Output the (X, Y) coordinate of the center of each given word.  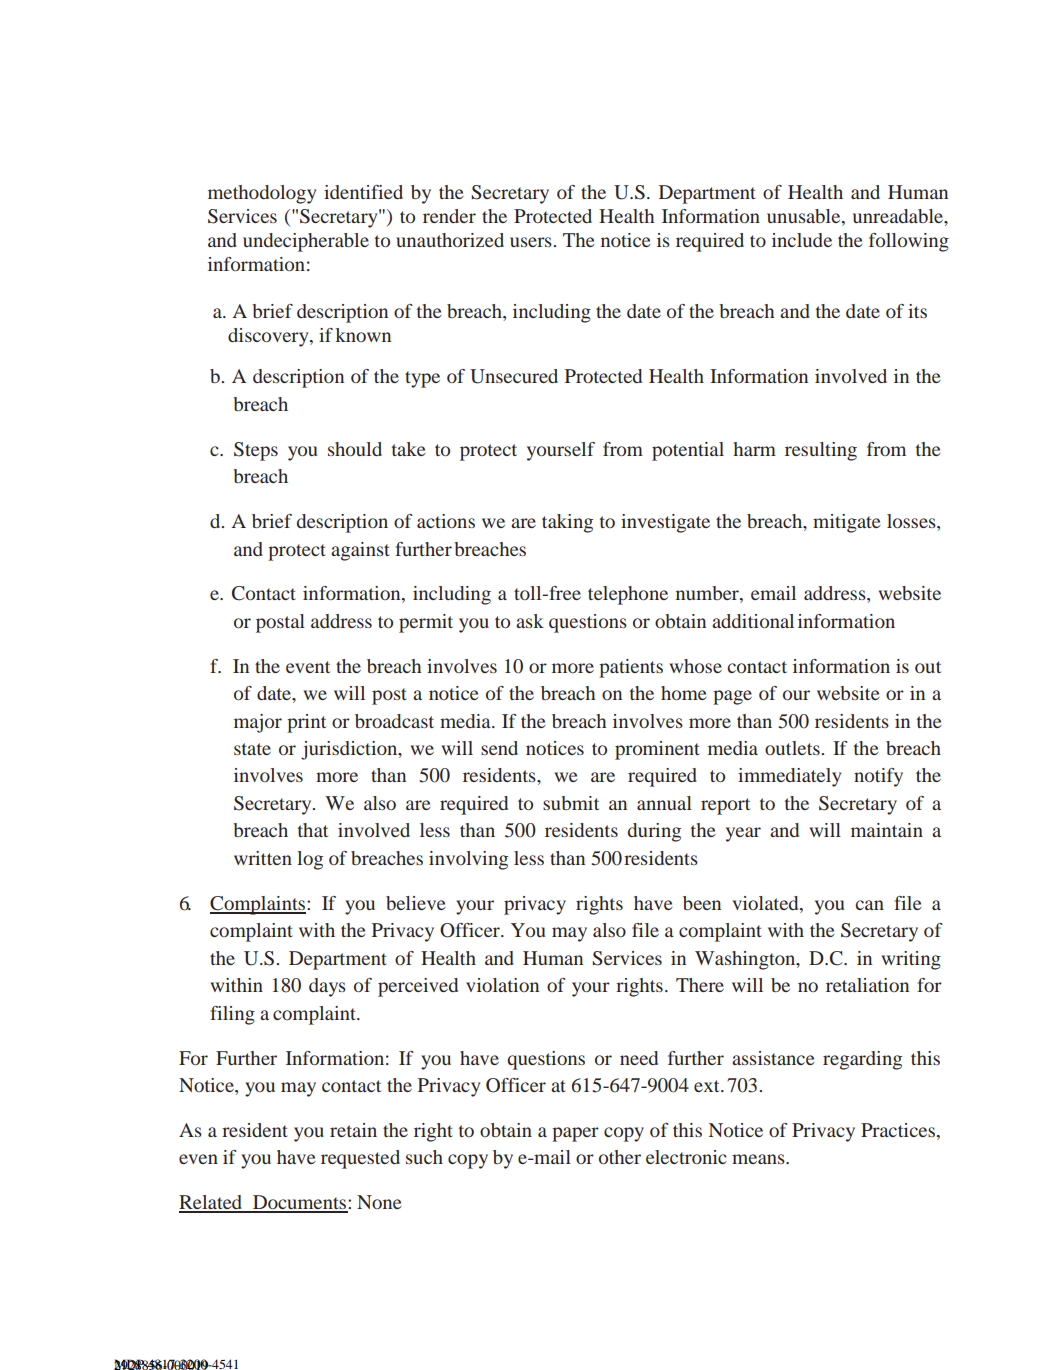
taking (567, 523)
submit (571, 803)
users (531, 242)
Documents (300, 1203)
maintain (887, 830)
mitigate (847, 523)
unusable (805, 216)
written (263, 858)
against (360, 551)
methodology (262, 194)
